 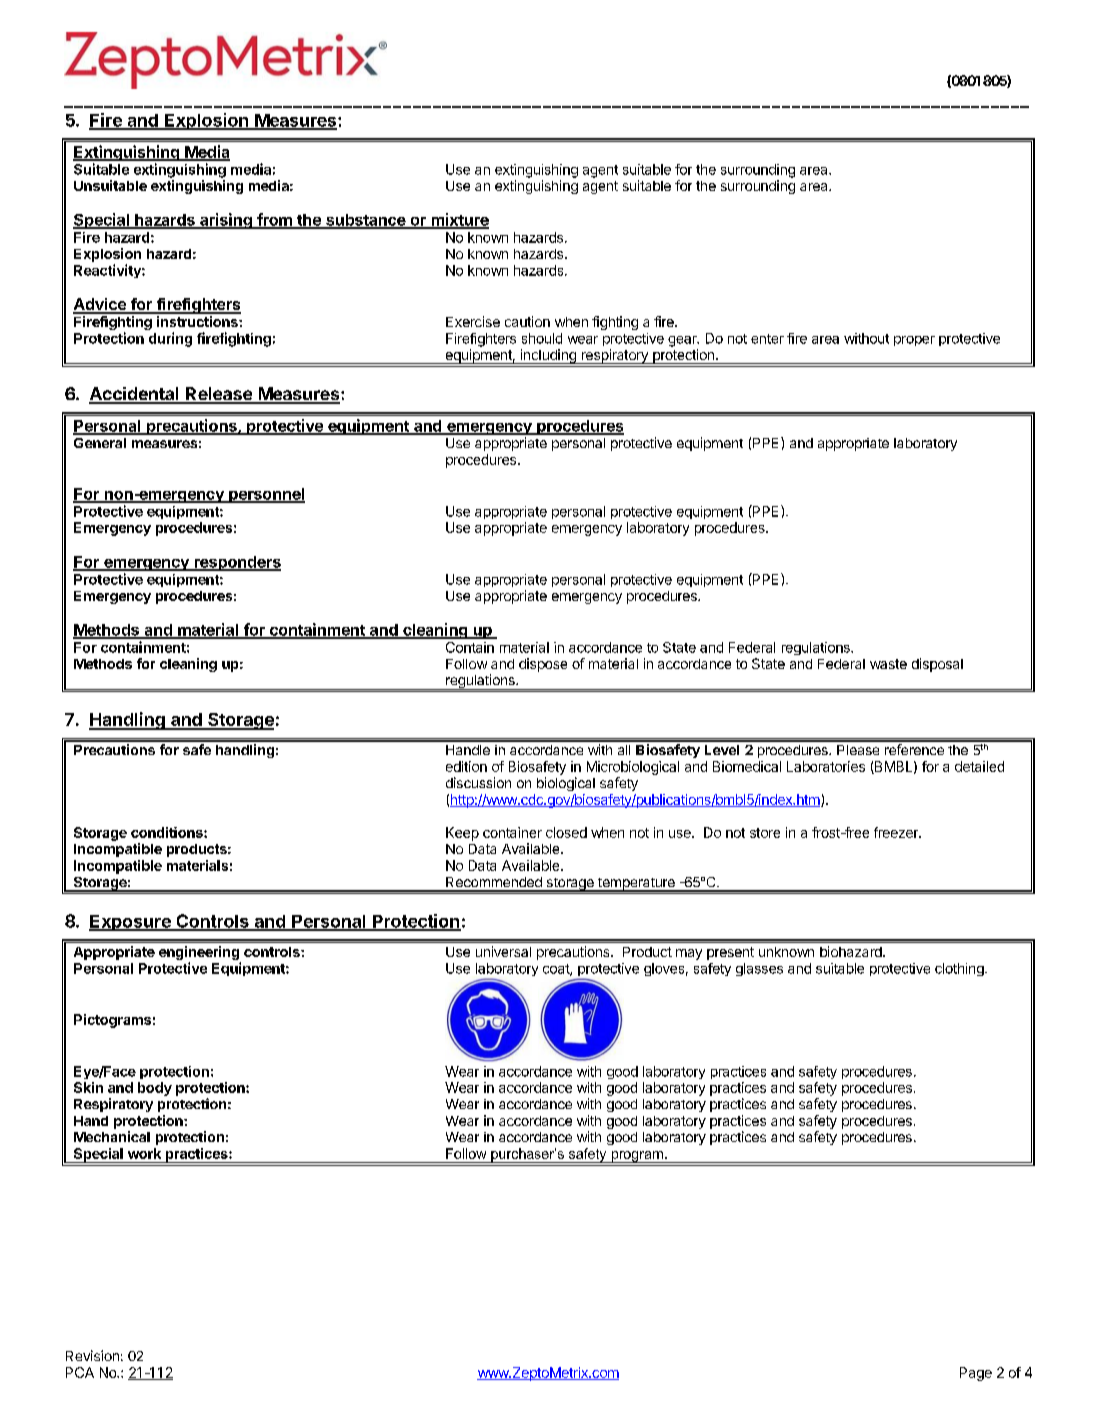 I want to click on Revision, so click(x=92, y=1355).
